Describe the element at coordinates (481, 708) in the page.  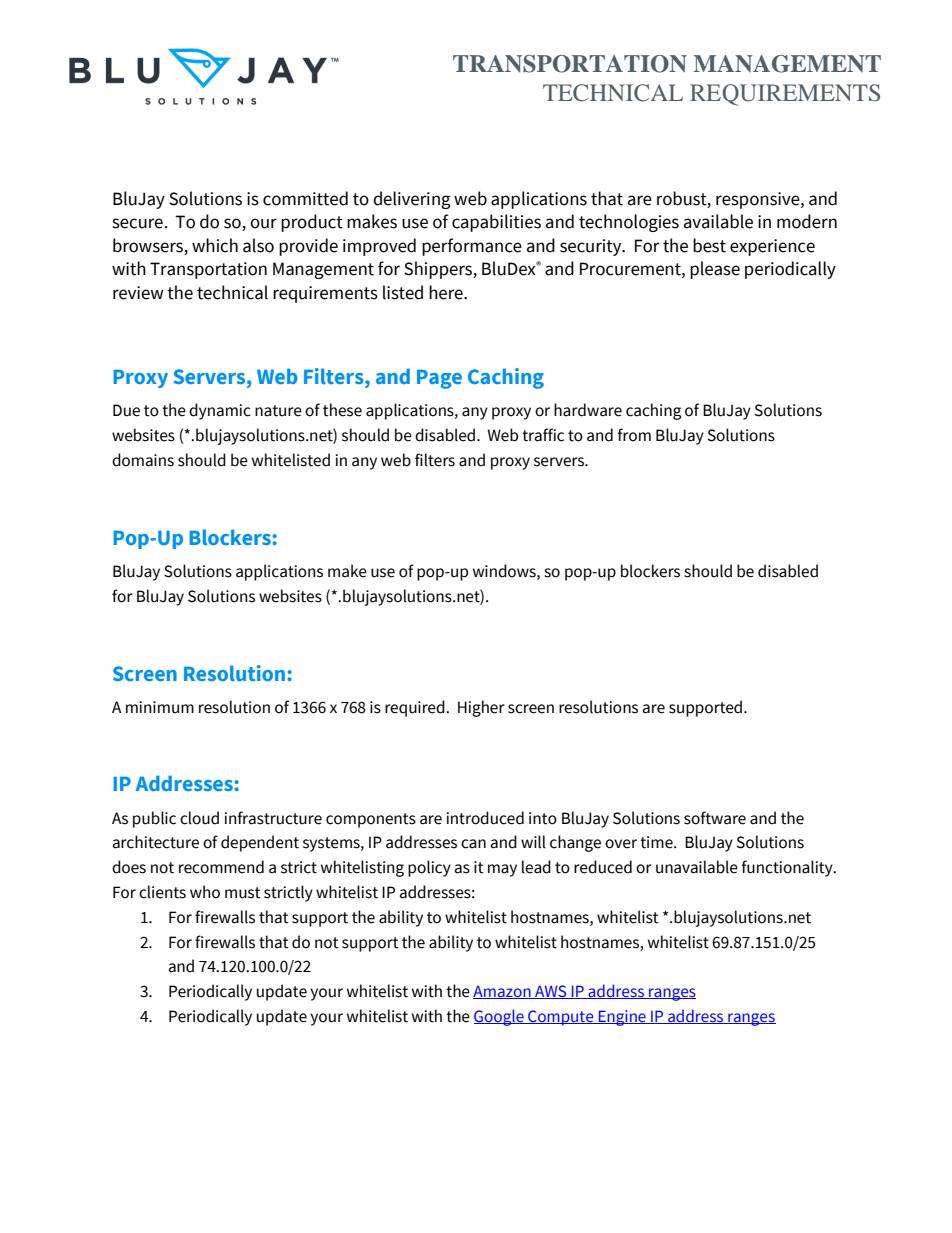
I see `Higher` at that location.
